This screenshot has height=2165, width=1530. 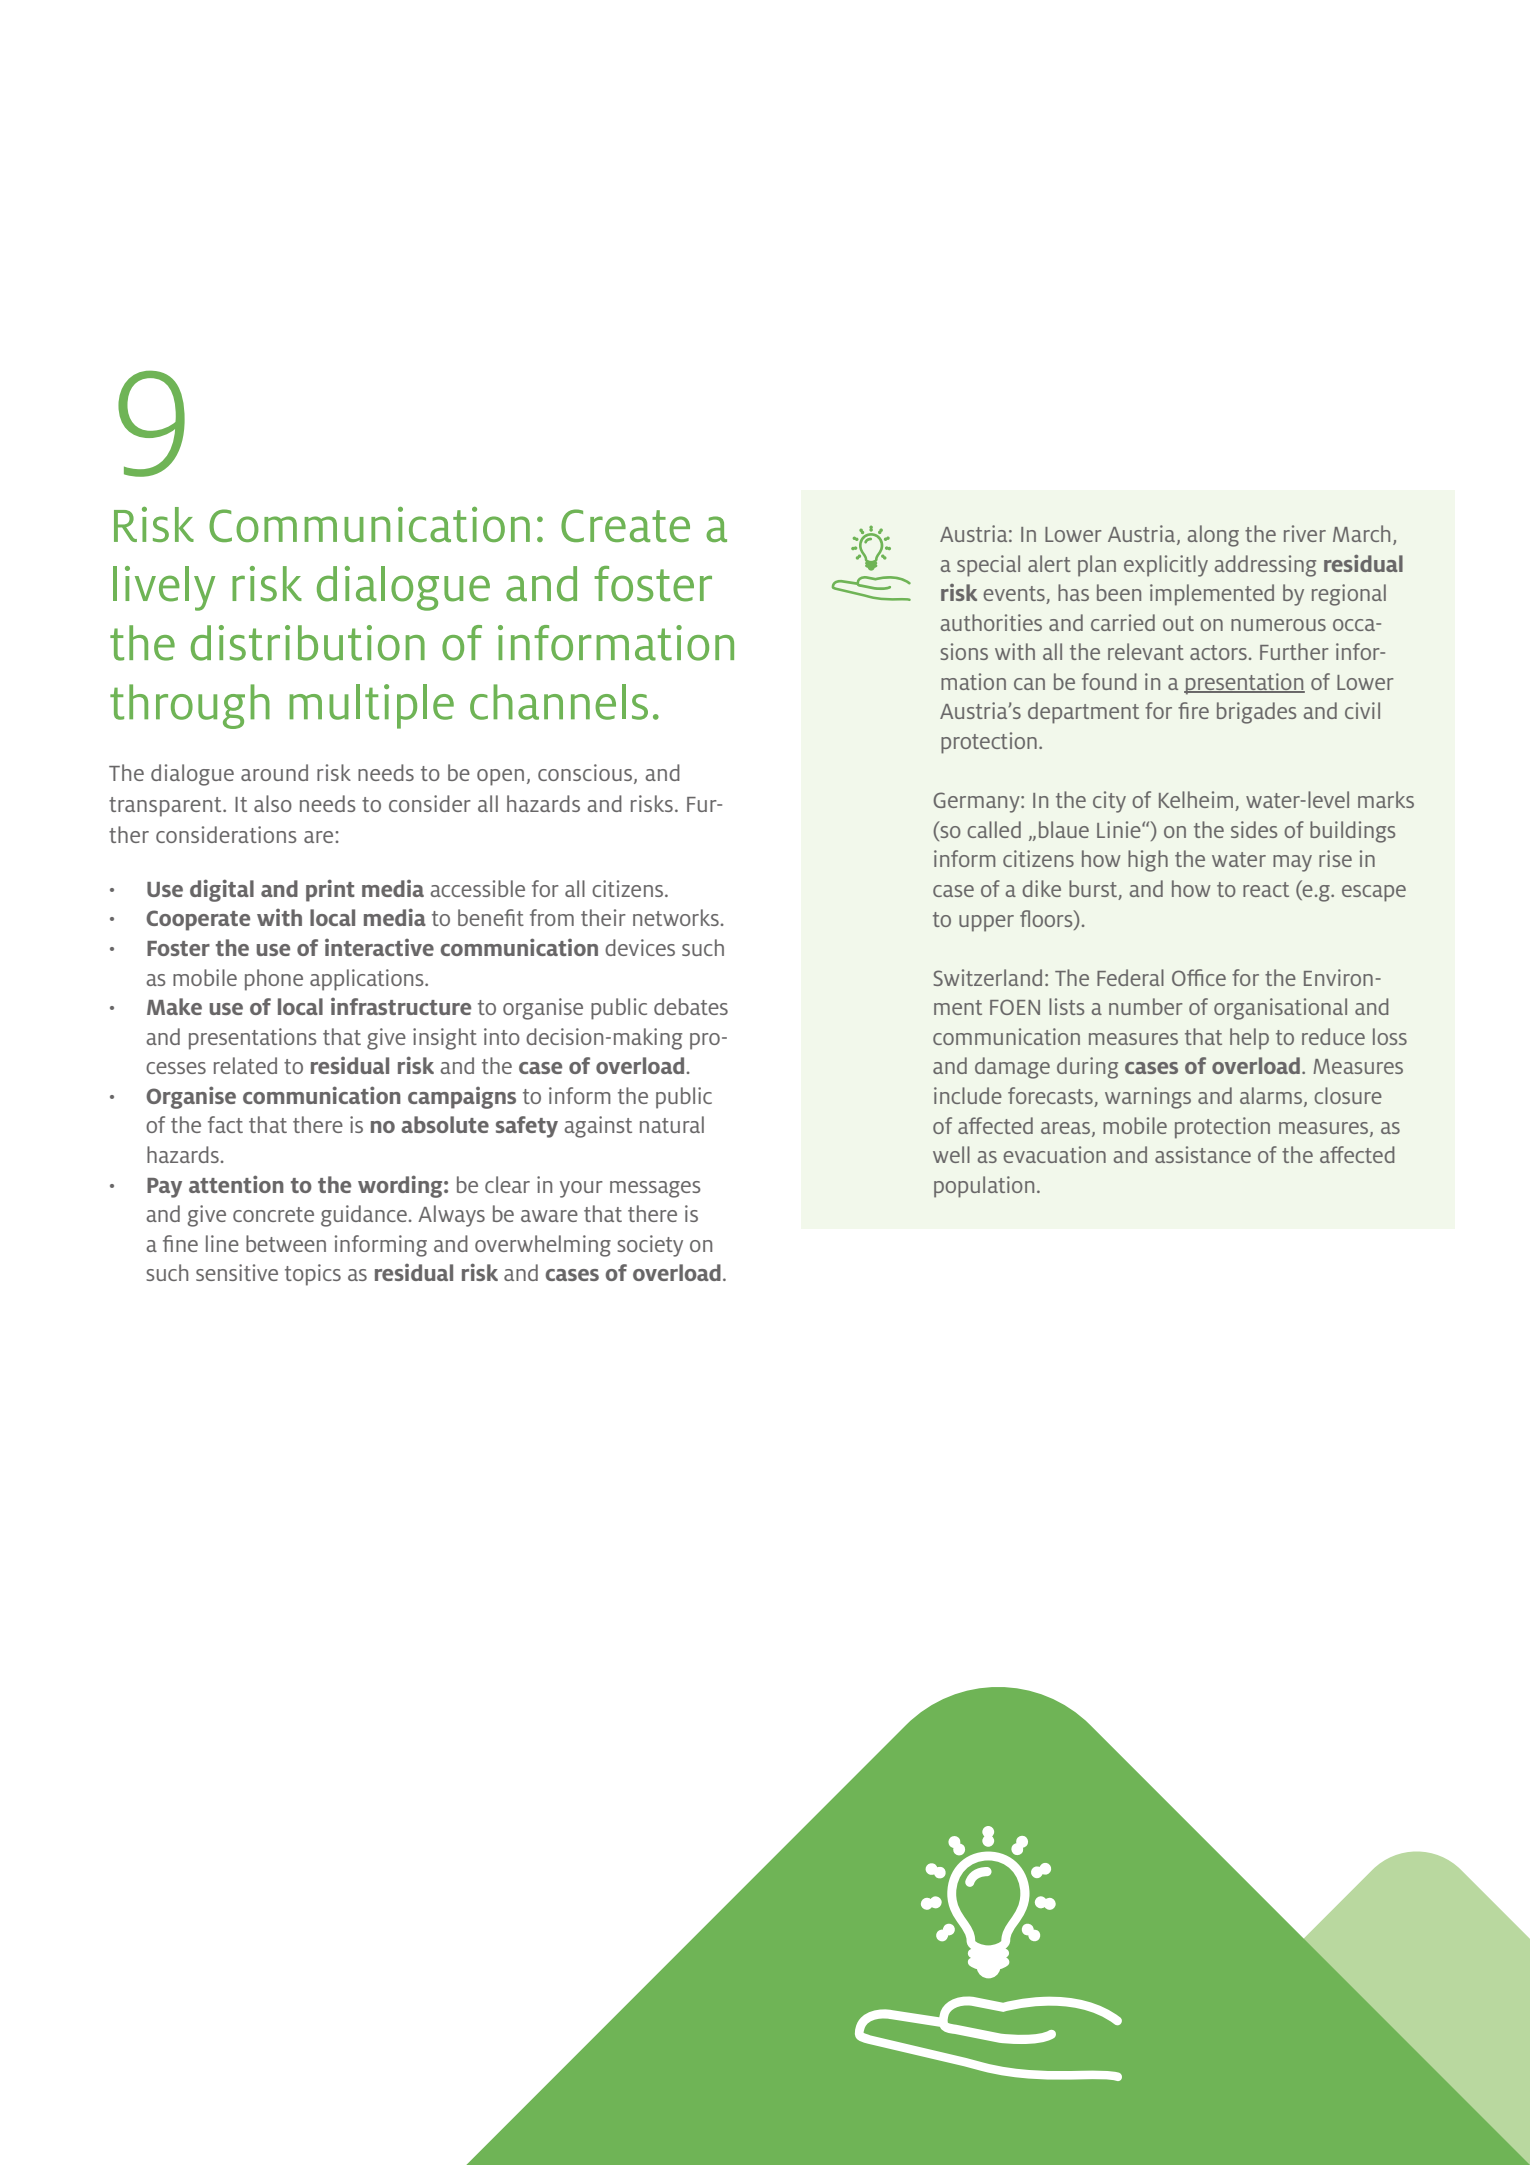 What do you see at coordinates (559, 702) in the screenshot?
I see `channels` at bounding box center [559, 702].
